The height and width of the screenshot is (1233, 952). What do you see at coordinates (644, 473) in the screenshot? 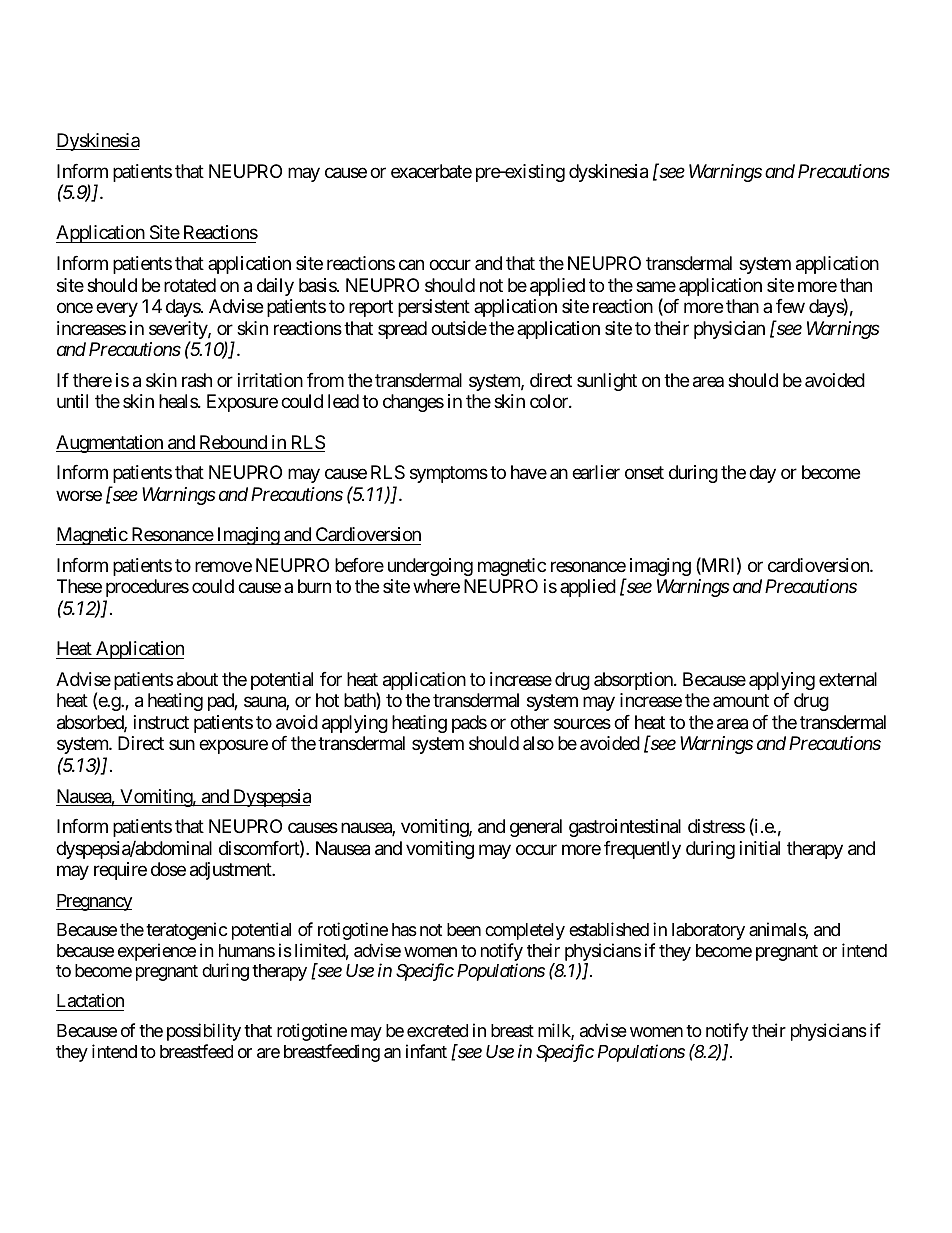
I see `onset` at bounding box center [644, 473].
